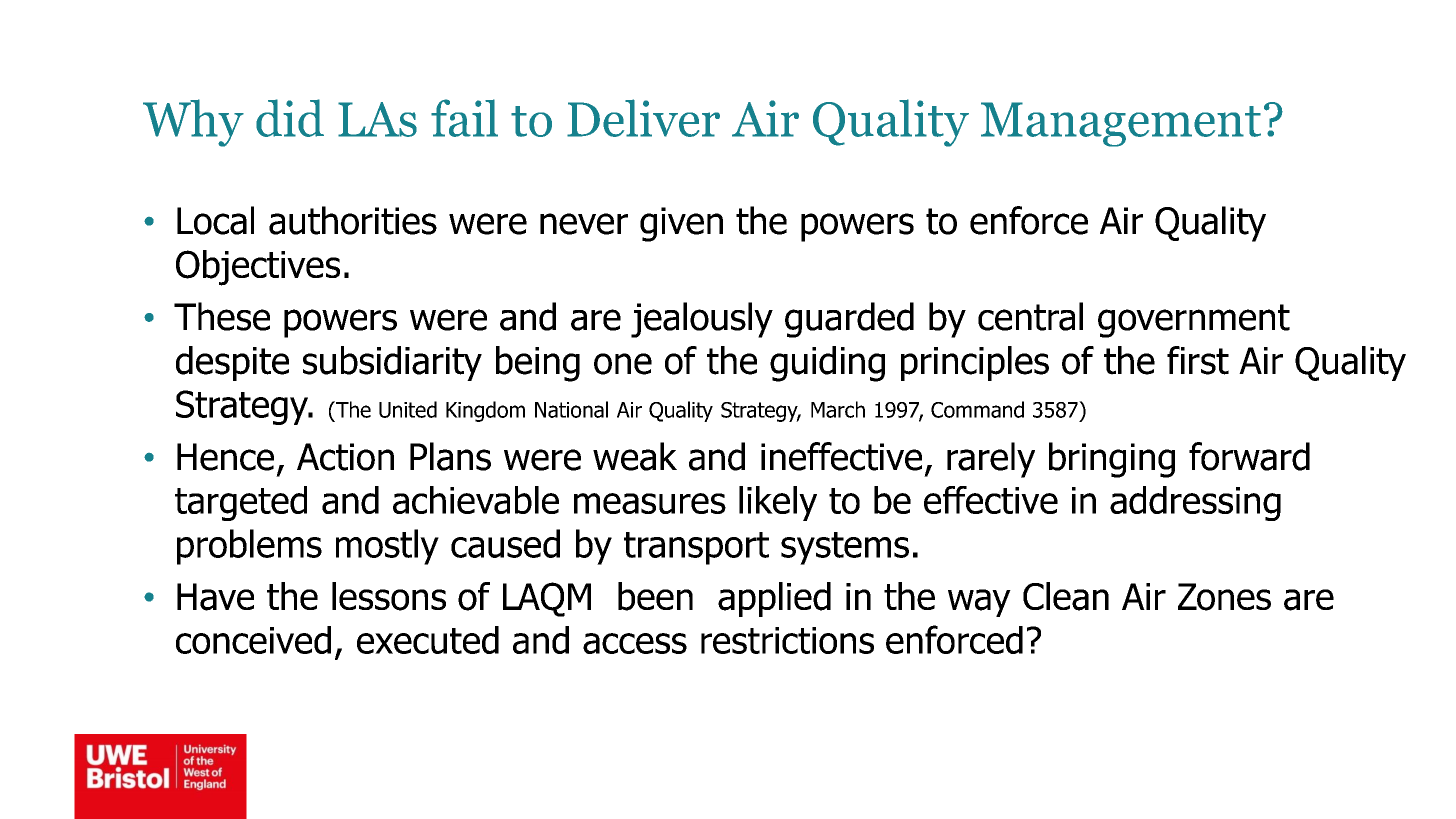 The image size is (1456, 819). I want to click on did, so click(290, 118).
